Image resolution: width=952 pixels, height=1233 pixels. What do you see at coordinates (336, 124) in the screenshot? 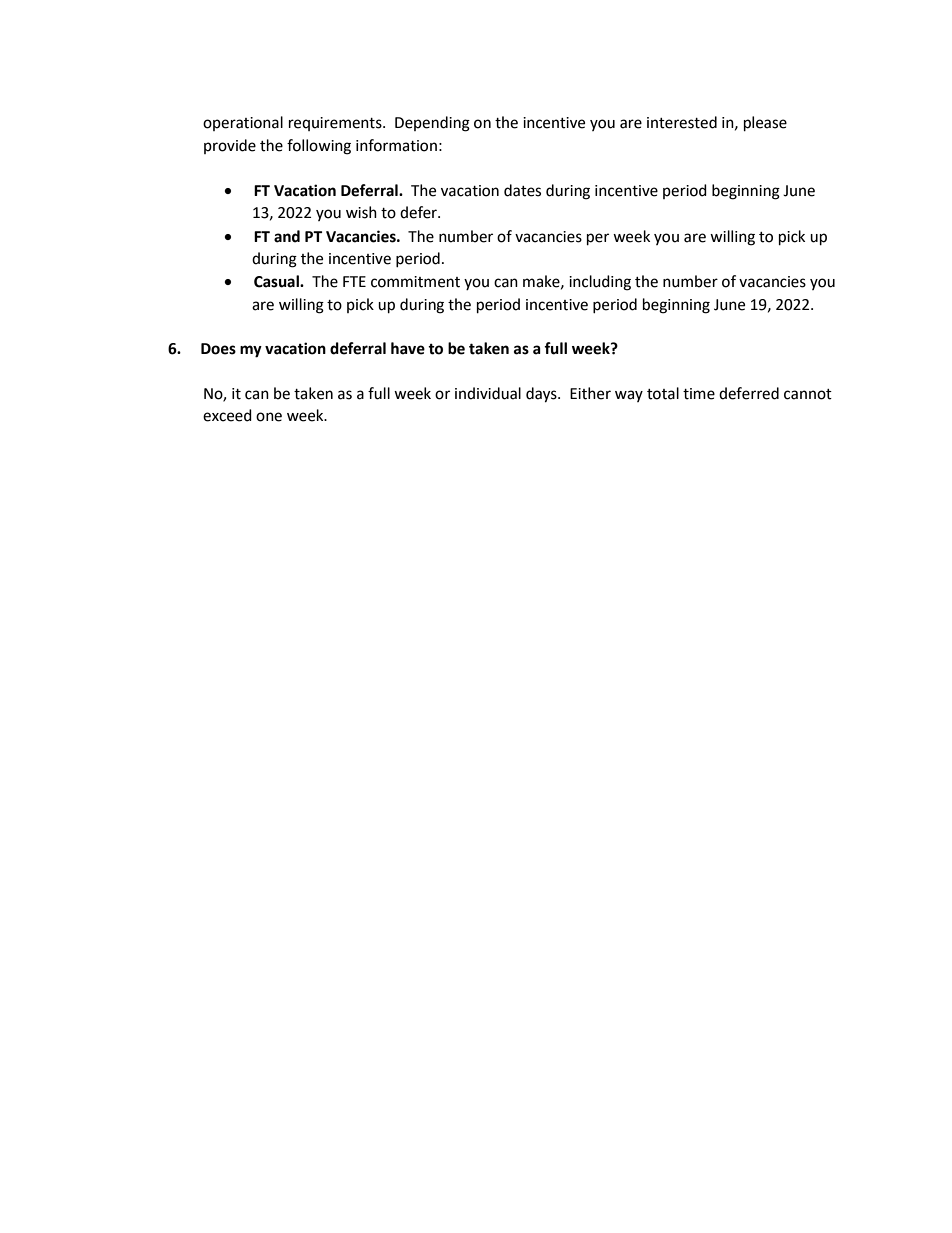
I see `requirements` at bounding box center [336, 124].
